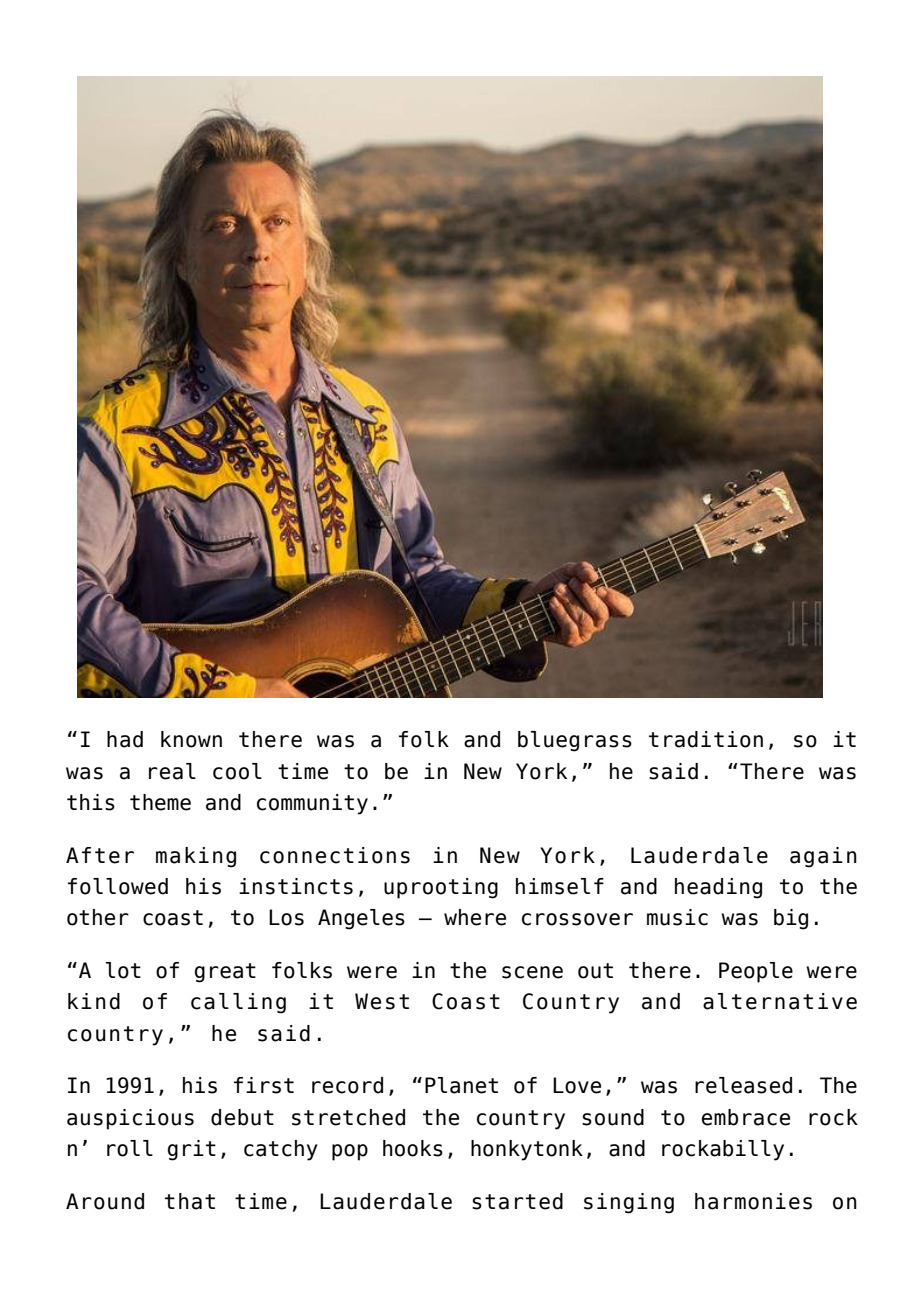 This page has height=1308, width=924. What do you see at coordinates (118, 886) in the page?
I see `followed` at bounding box center [118, 886].
